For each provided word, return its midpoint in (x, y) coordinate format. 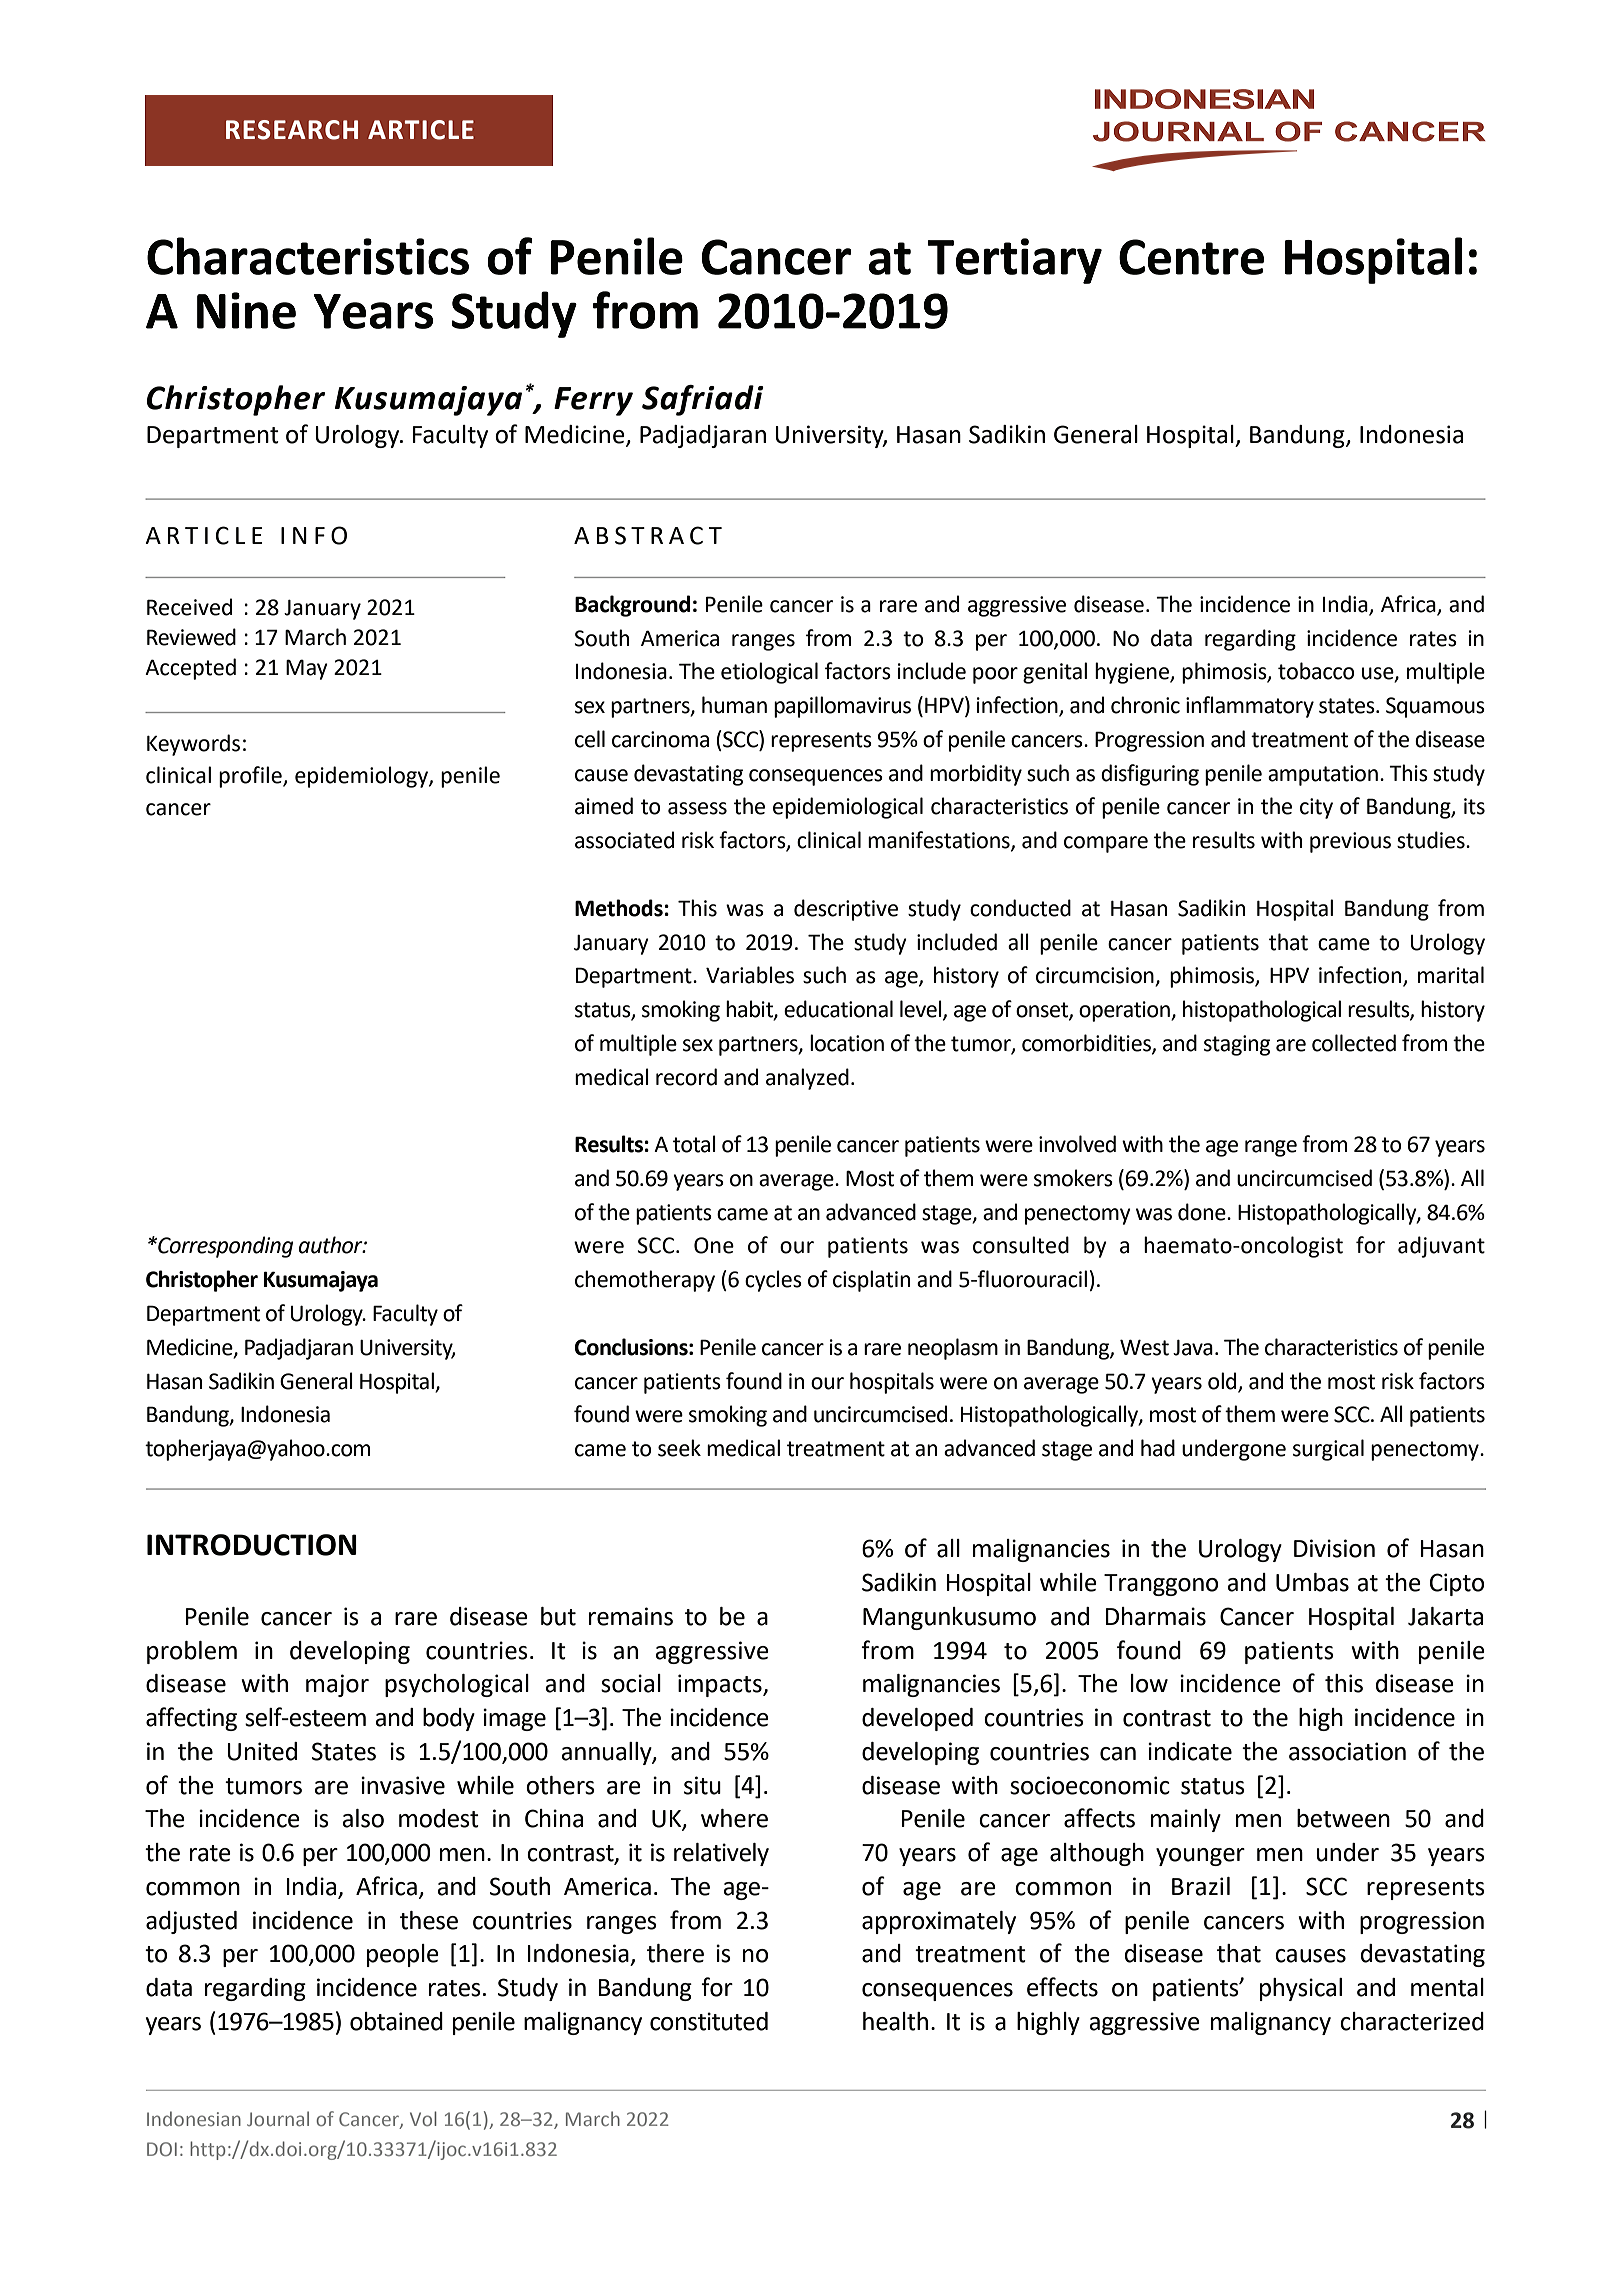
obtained (396, 2021)
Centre (1191, 257)
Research (292, 130)
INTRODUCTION (252, 1545)
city (1316, 808)
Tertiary (1015, 261)
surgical (1328, 1450)
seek (679, 1448)
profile (251, 777)
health (895, 2021)
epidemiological (848, 808)
